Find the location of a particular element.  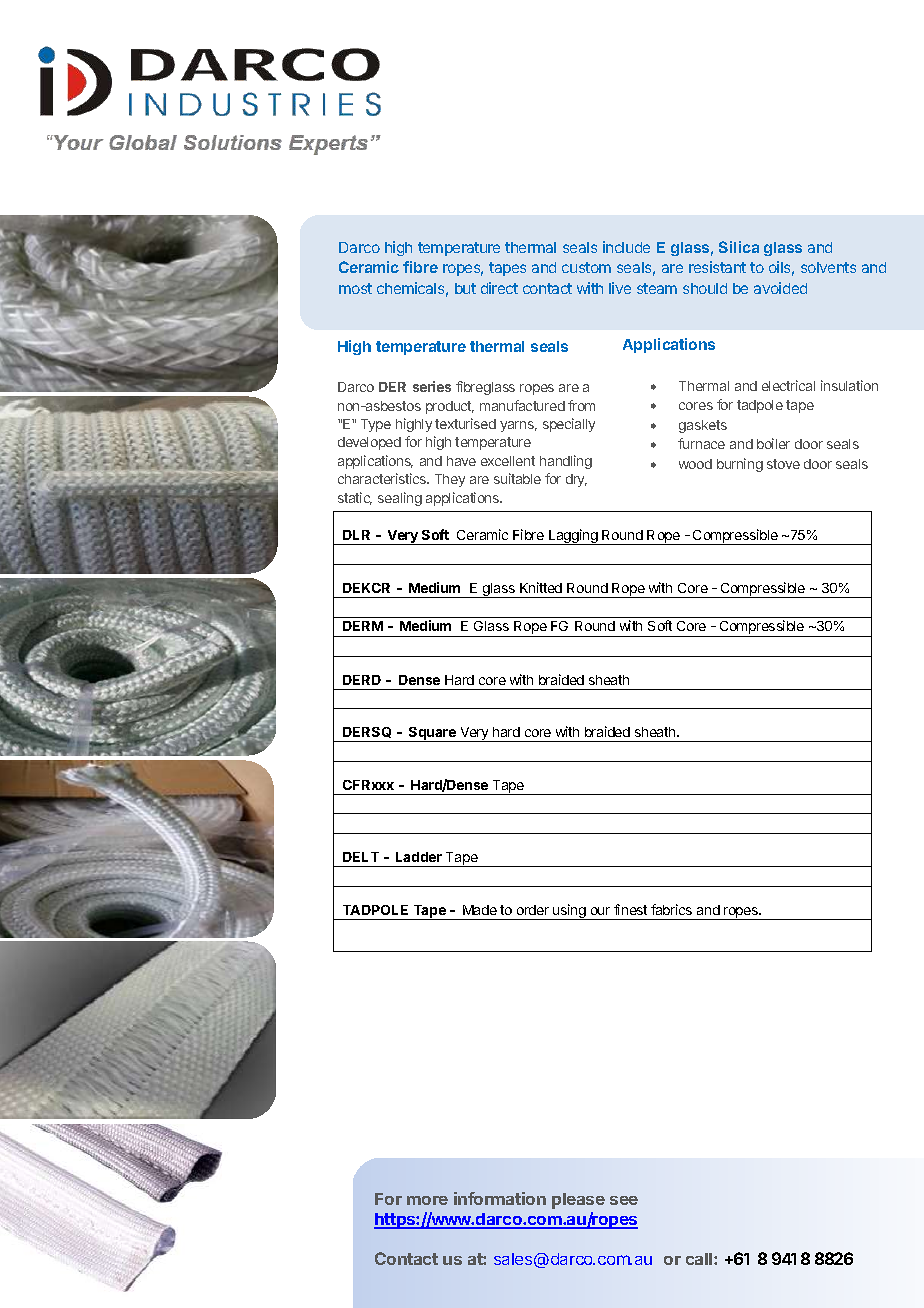

Lagging is located at coordinates (573, 537).
